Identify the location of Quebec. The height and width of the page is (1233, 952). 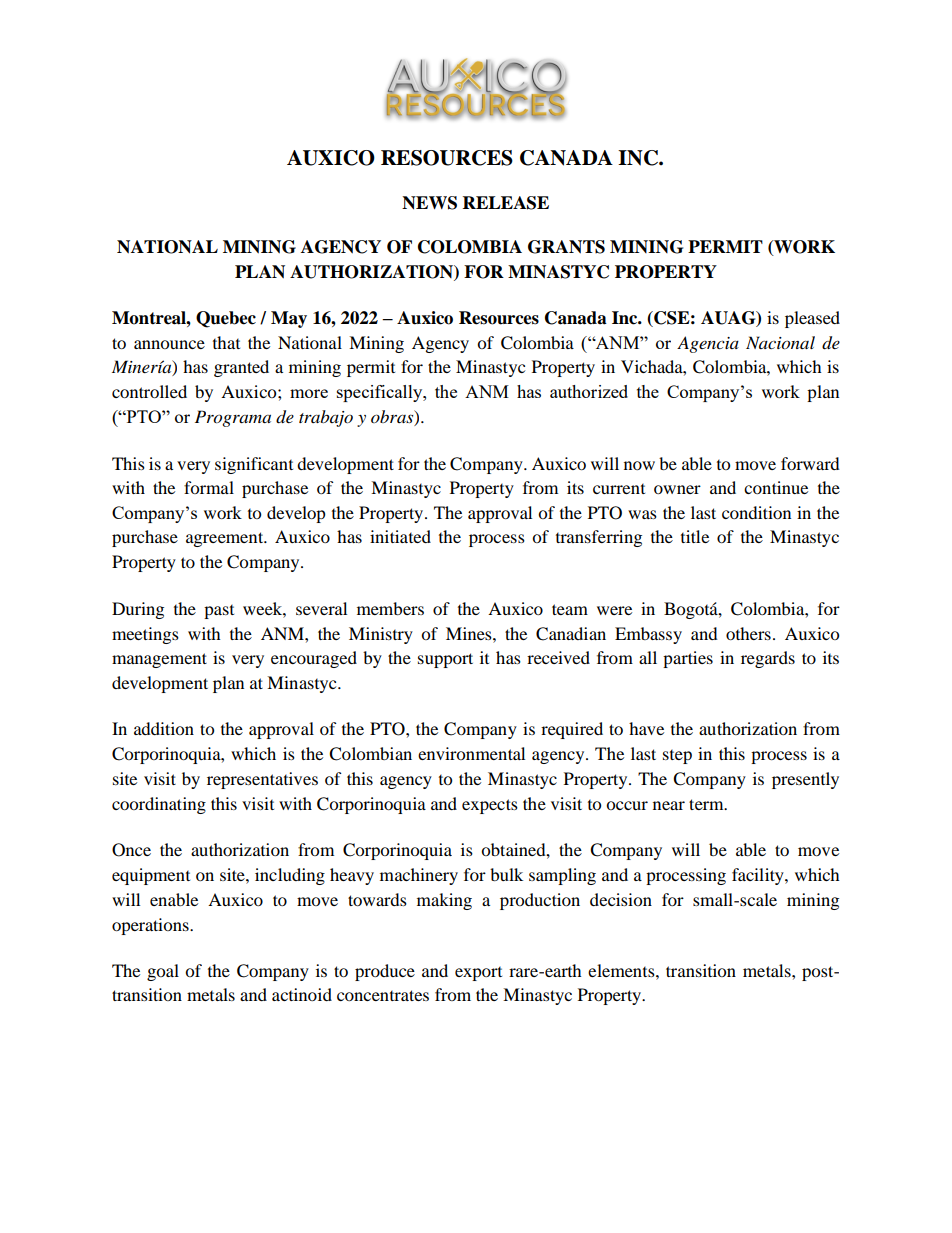
(226, 319).
